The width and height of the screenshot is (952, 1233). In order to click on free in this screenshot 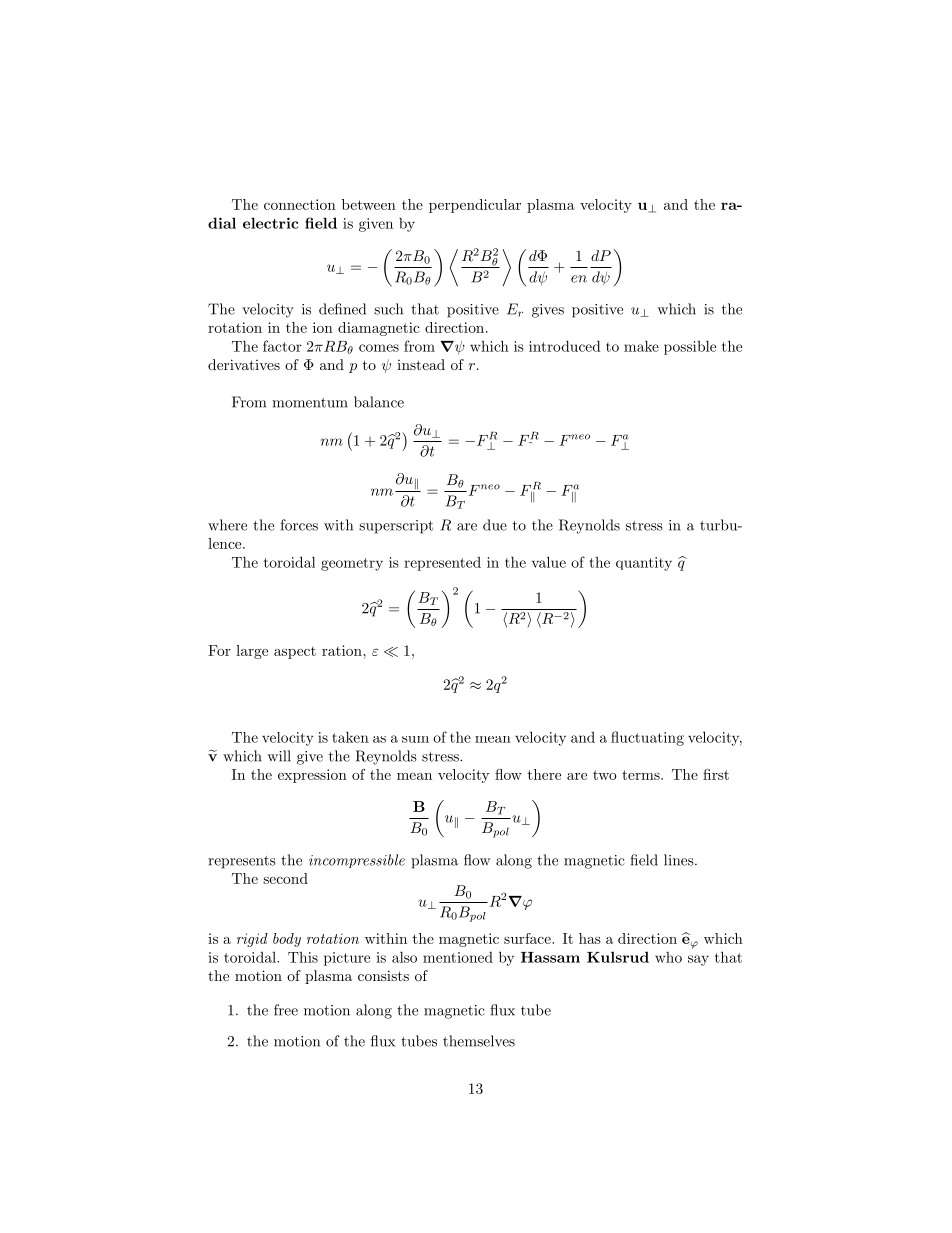, I will do `click(286, 1010)`.
